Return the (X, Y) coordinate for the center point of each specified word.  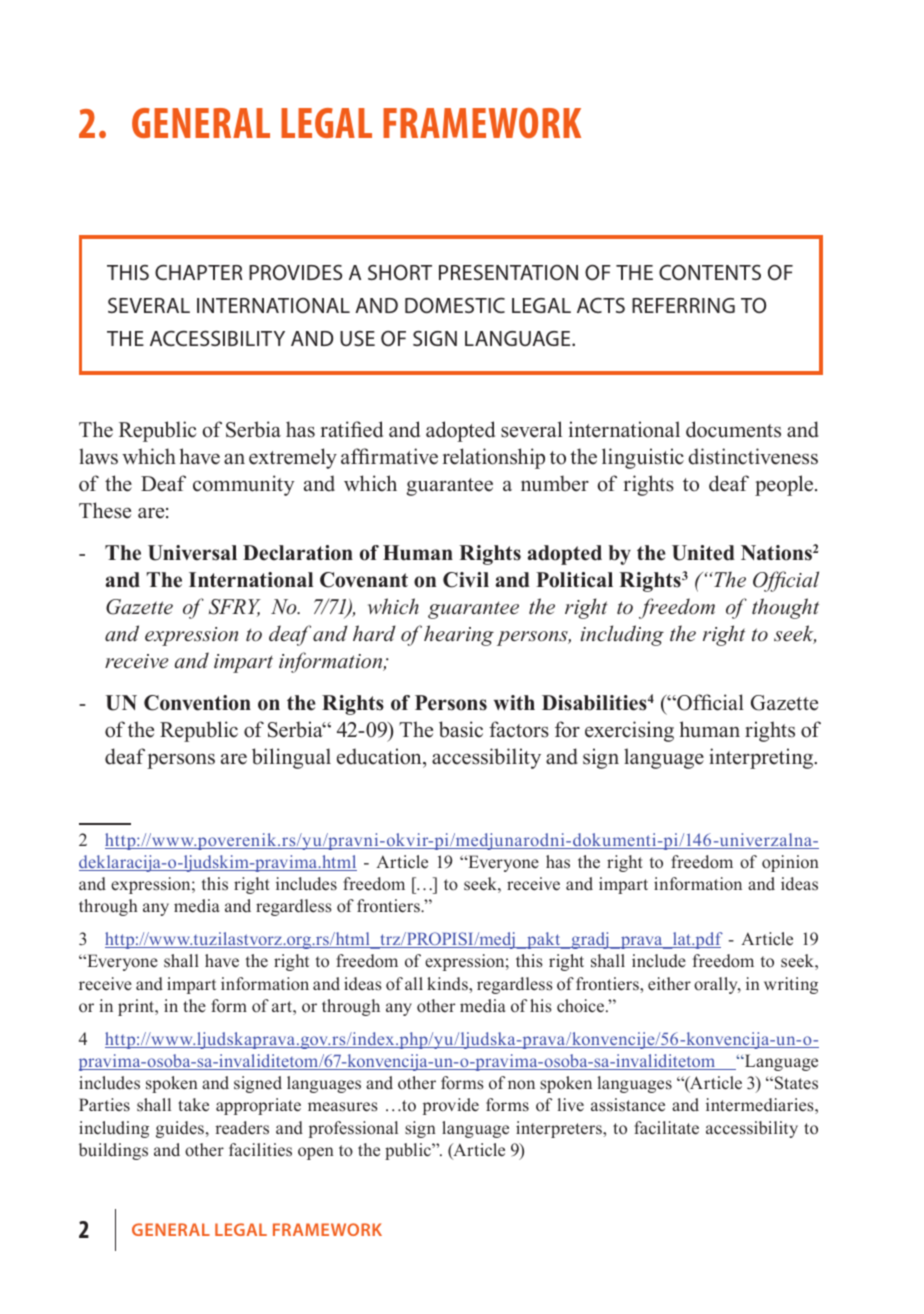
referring (683, 305)
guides (181, 1129)
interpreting (762, 758)
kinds (448, 984)
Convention (197, 703)
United (703, 553)
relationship (494, 458)
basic (461, 729)
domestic (455, 305)
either (669, 983)
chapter (199, 272)
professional (353, 1129)
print (137, 1007)
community (244, 485)
